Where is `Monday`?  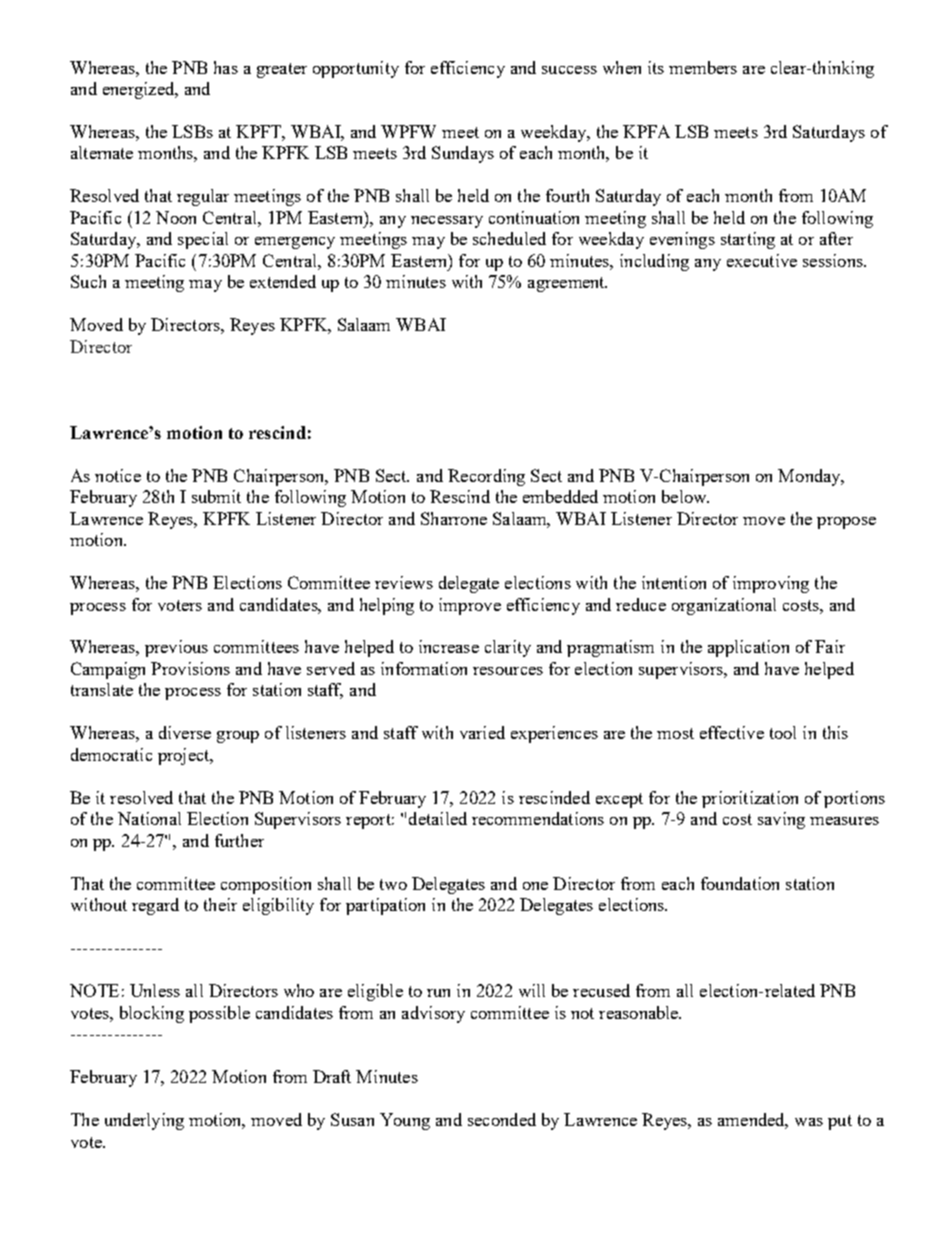
Monday is located at coordinates (810, 477).
